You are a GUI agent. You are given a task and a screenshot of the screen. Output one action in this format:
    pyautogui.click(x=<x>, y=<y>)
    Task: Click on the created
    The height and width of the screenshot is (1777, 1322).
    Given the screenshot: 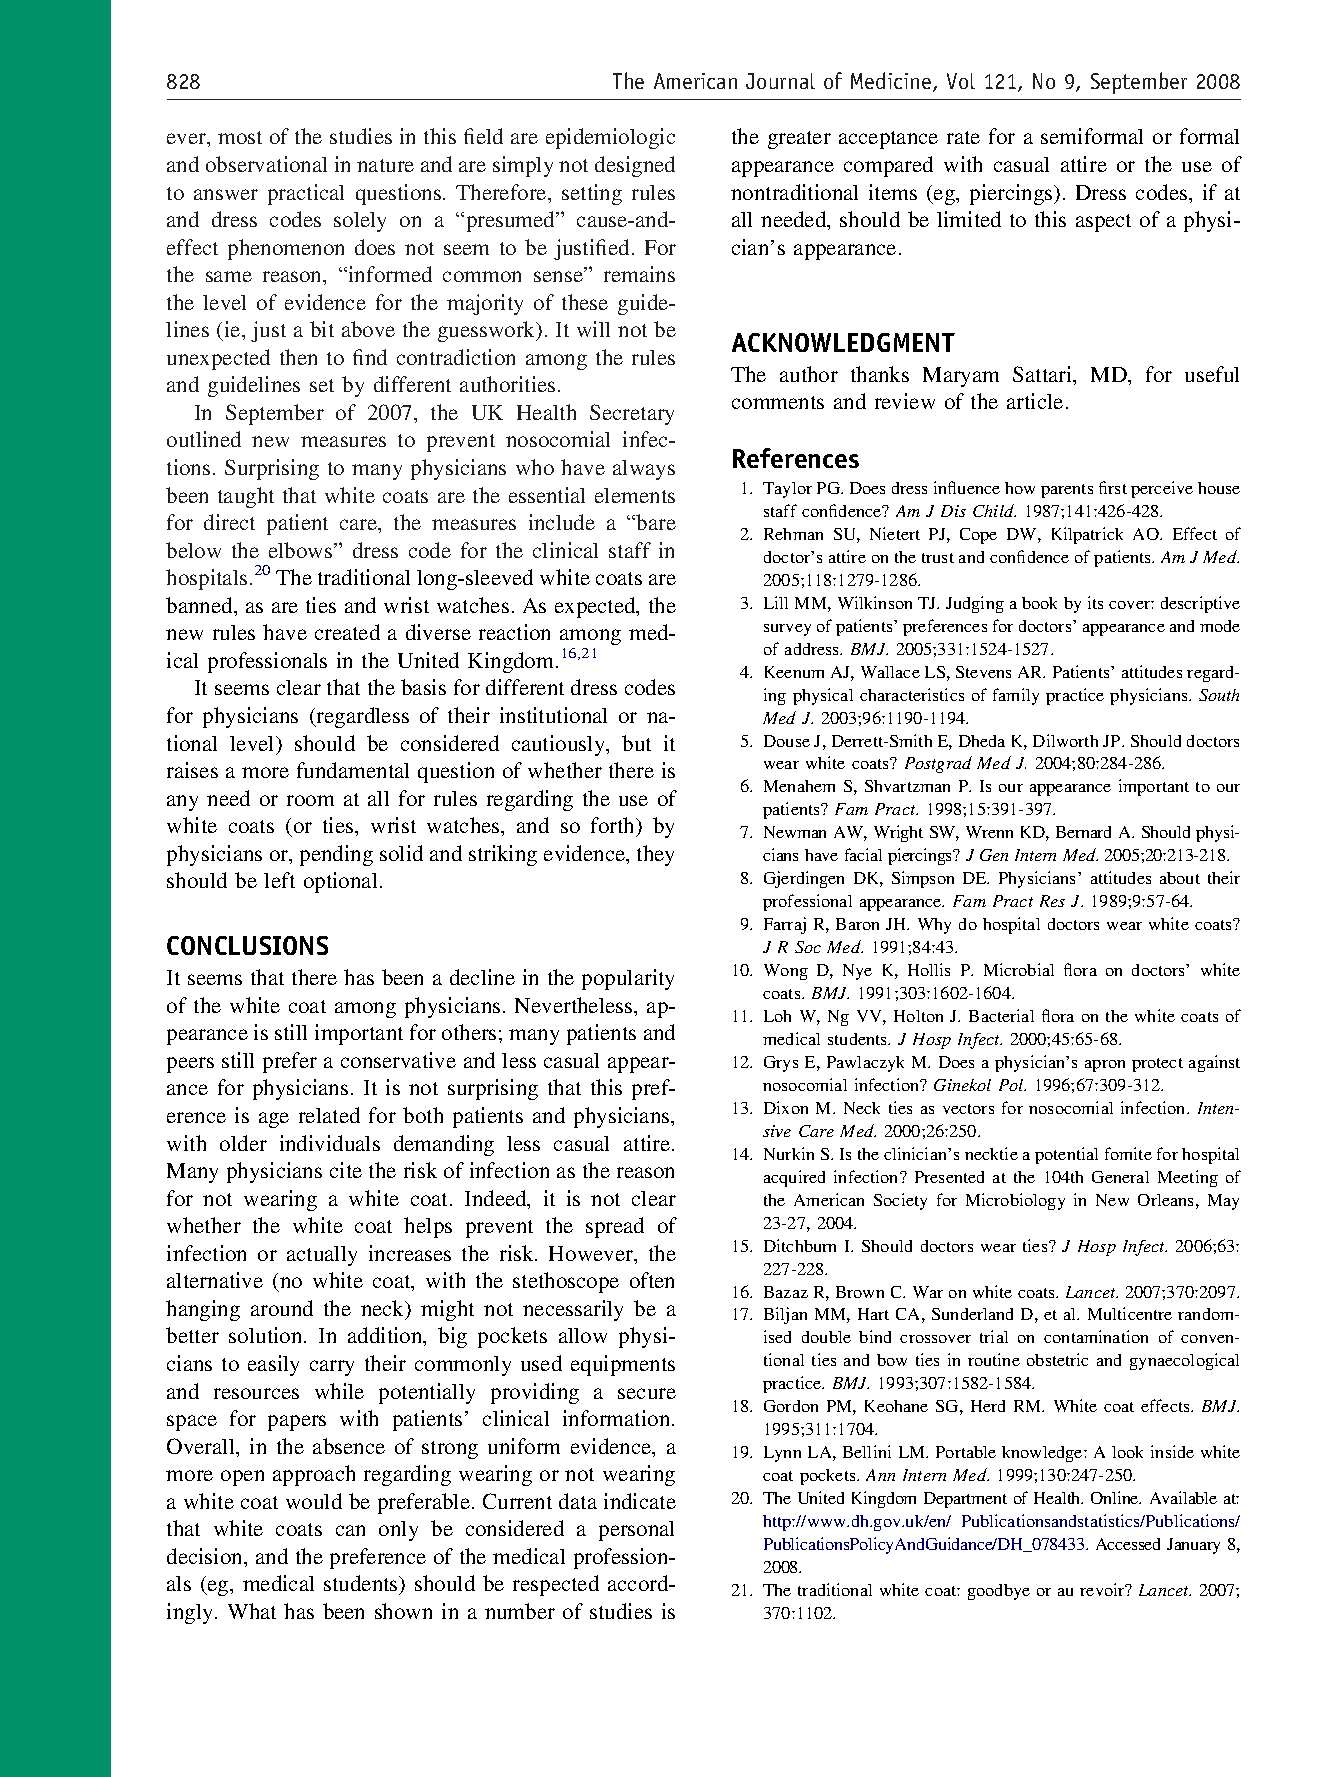 What is the action you would take?
    pyautogui.click(x=347, y=632)
